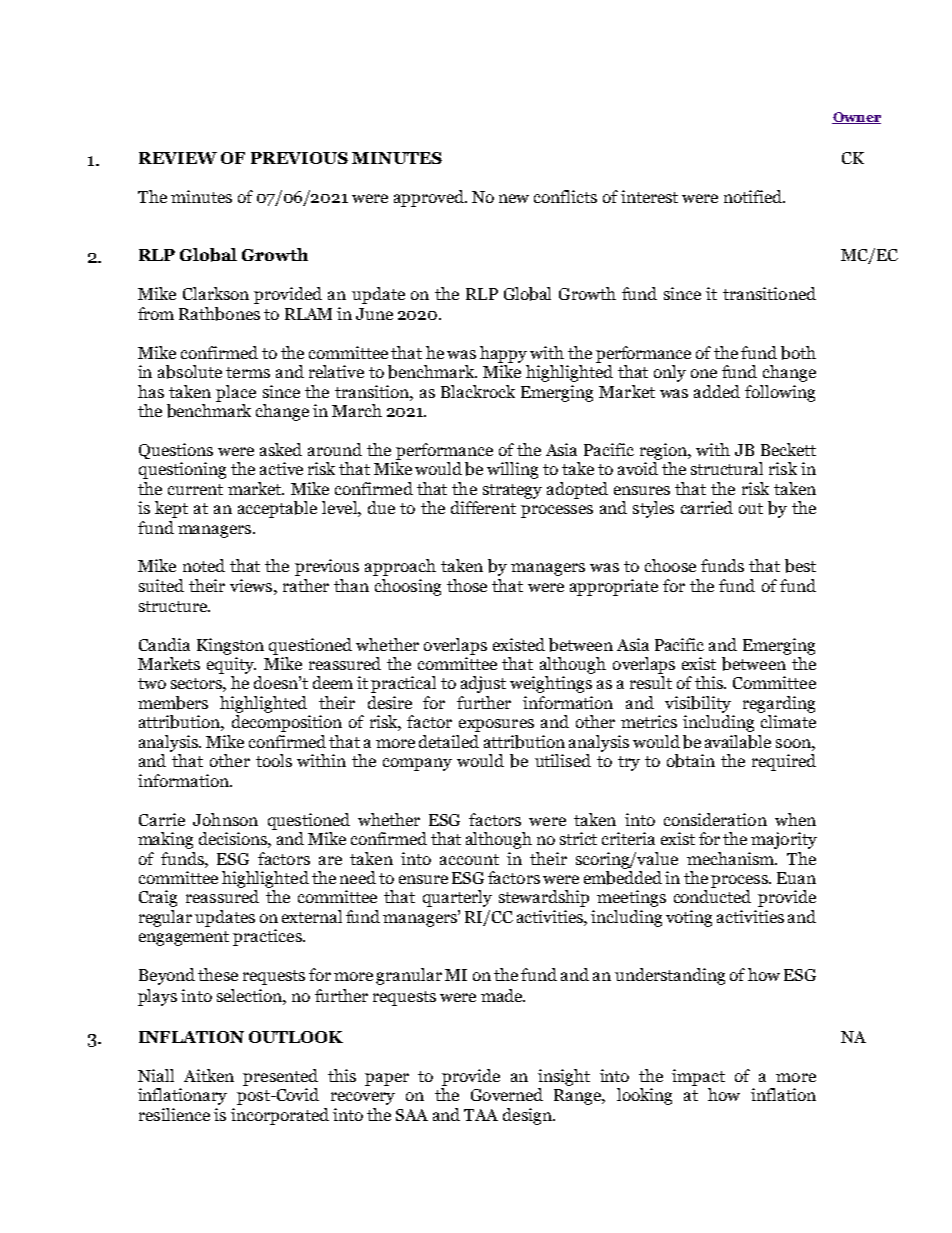  What do you see at coordinates (209, 1075) in the screenshot?
I see `Aitken` at bounding box center [209, 1075].
